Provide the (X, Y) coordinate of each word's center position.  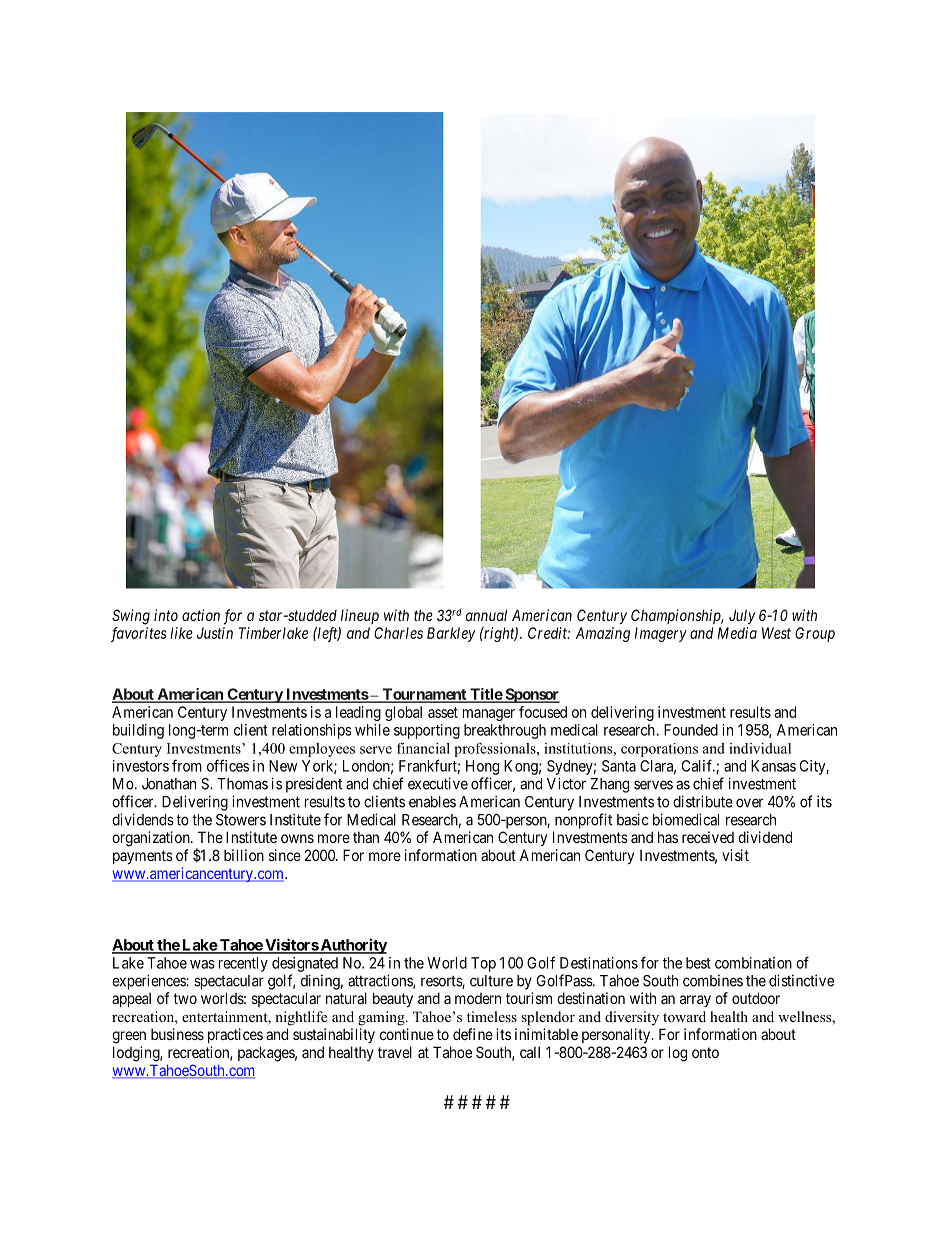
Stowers (241, 820)
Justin (215, 633)
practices (235, 1035)
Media (737, 633)
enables (432, 802)
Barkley (451, 634)
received (708, 837)
